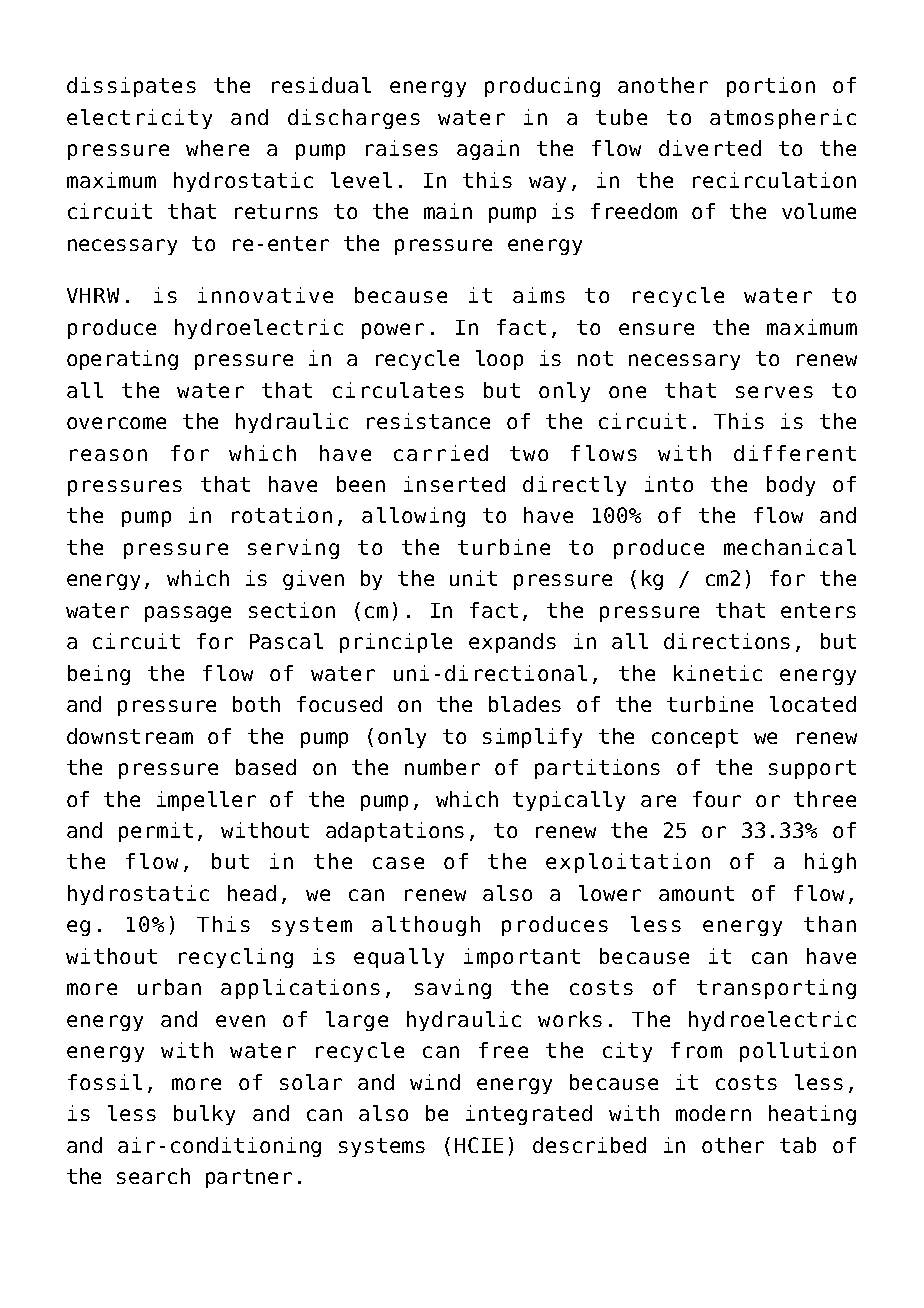  What do you see at coordinates (783, 119) in the screenshot?
I see `atmospheric` at bounding box center [783, 119].
